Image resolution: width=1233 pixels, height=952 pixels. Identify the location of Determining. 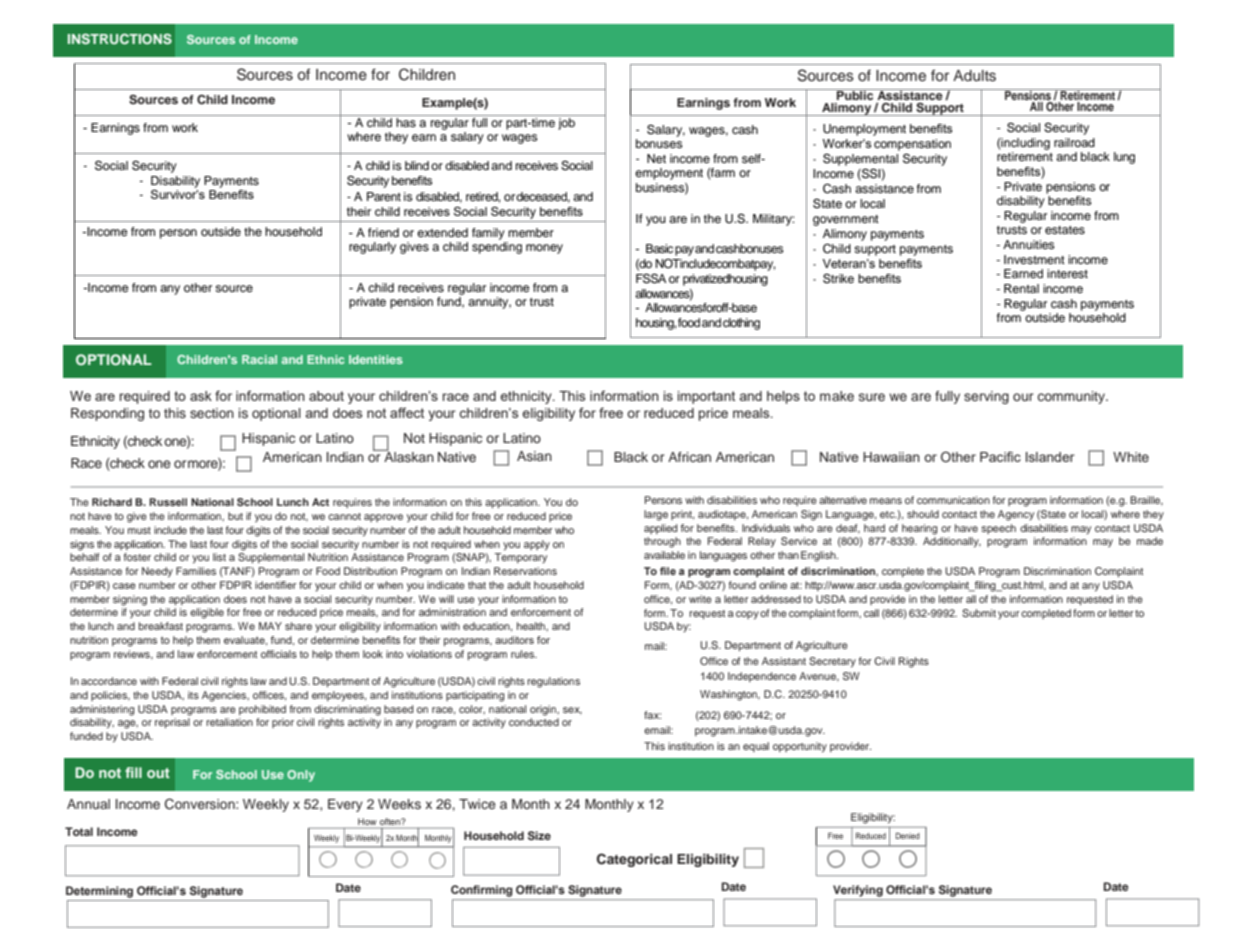
(99, 892).
